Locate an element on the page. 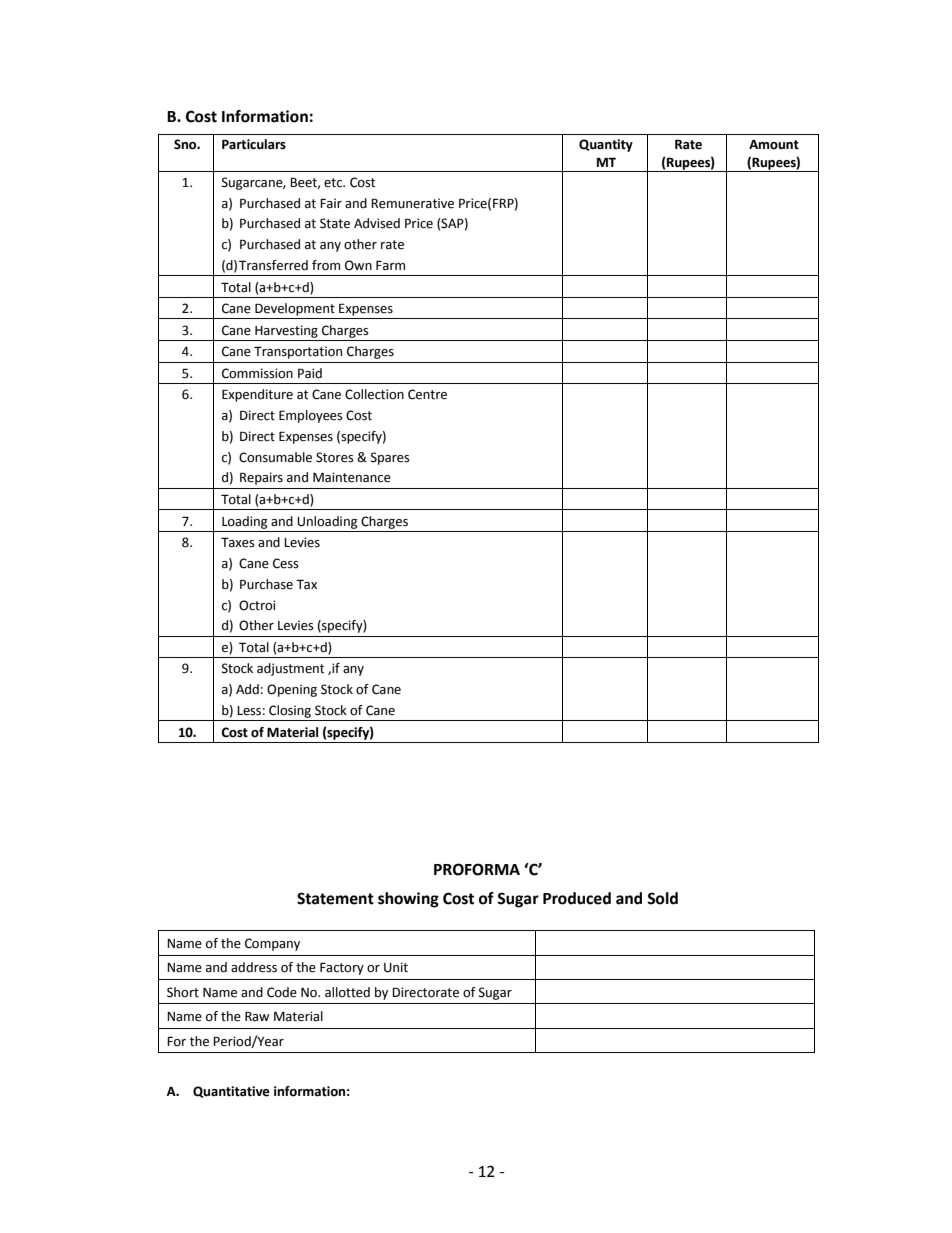 This document has height=1233, width=952. Spares is located at coordinates (390, 458).
